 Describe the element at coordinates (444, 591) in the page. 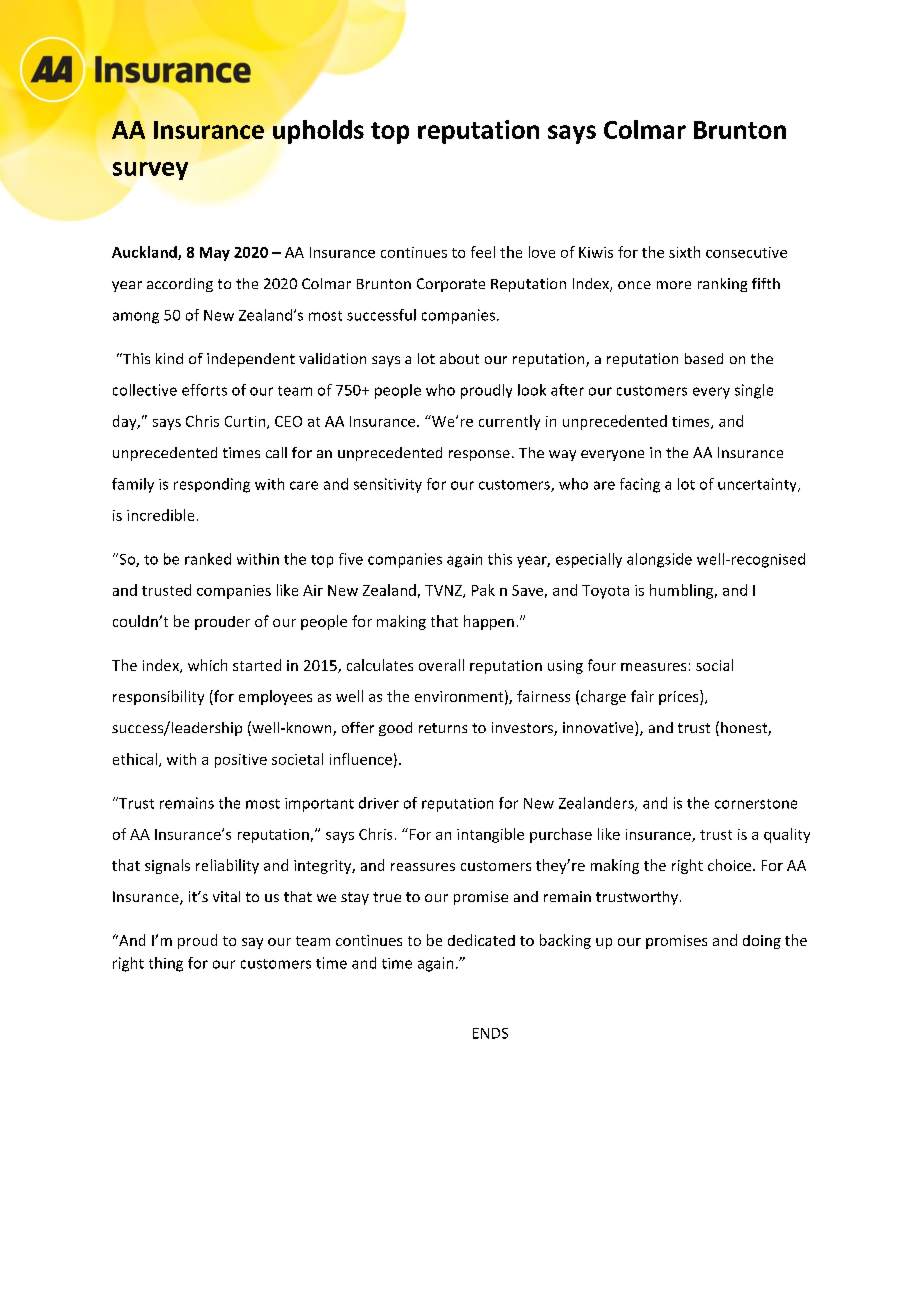

I see `TVNZ` at that location.
